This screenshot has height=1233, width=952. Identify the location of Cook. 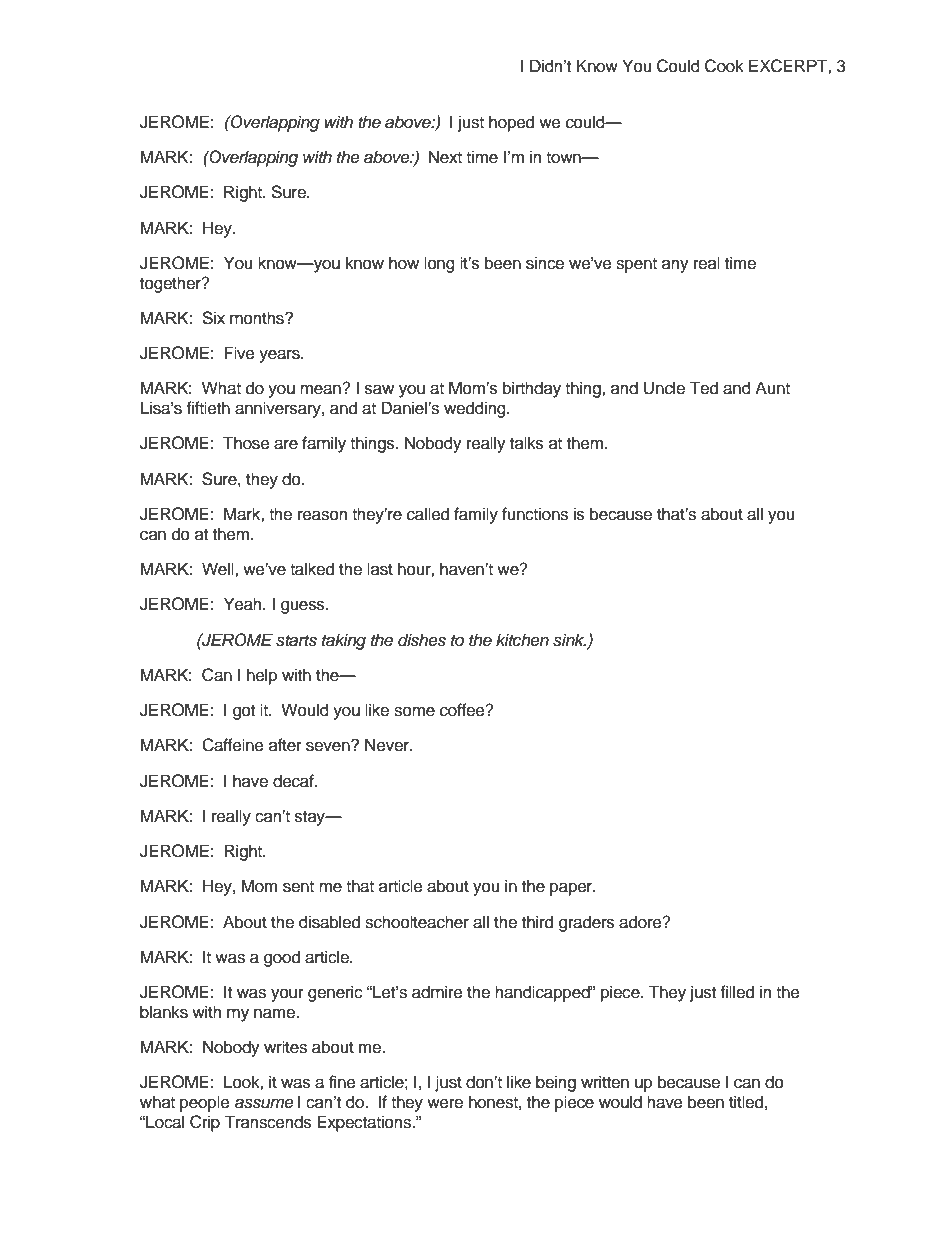
(724, 66).
